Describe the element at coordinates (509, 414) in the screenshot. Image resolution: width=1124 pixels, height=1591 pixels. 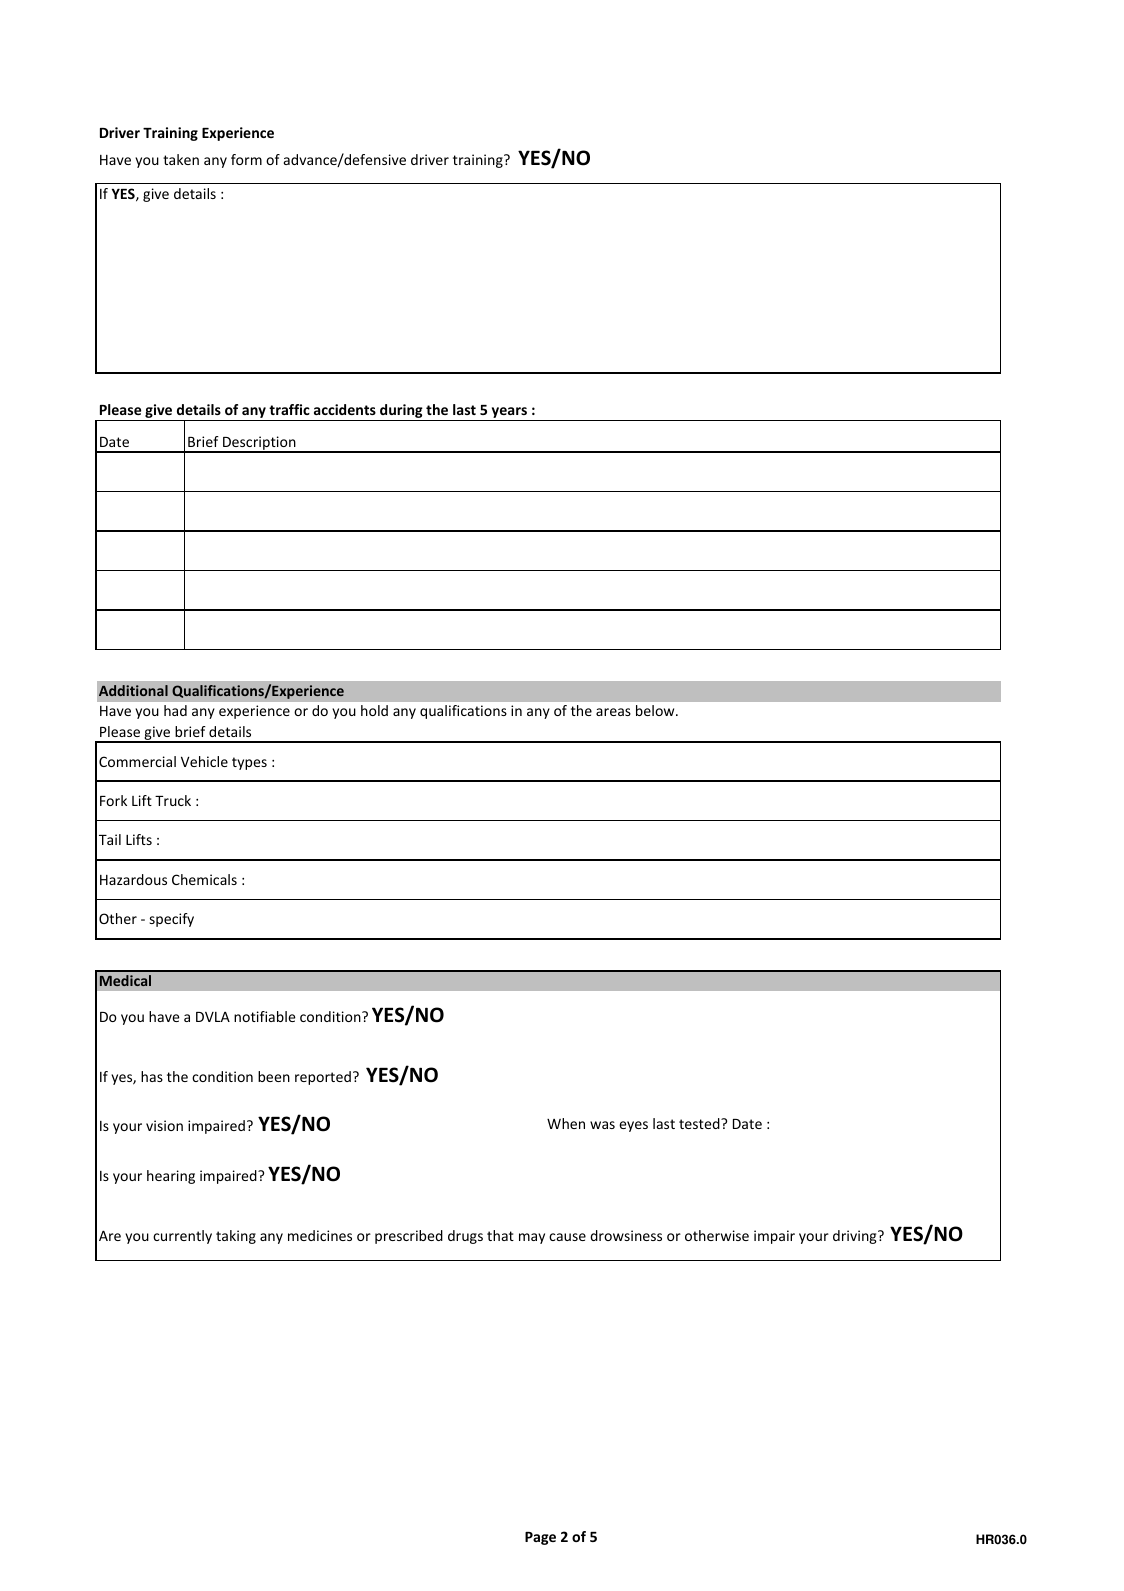
I see `years` at that location.
